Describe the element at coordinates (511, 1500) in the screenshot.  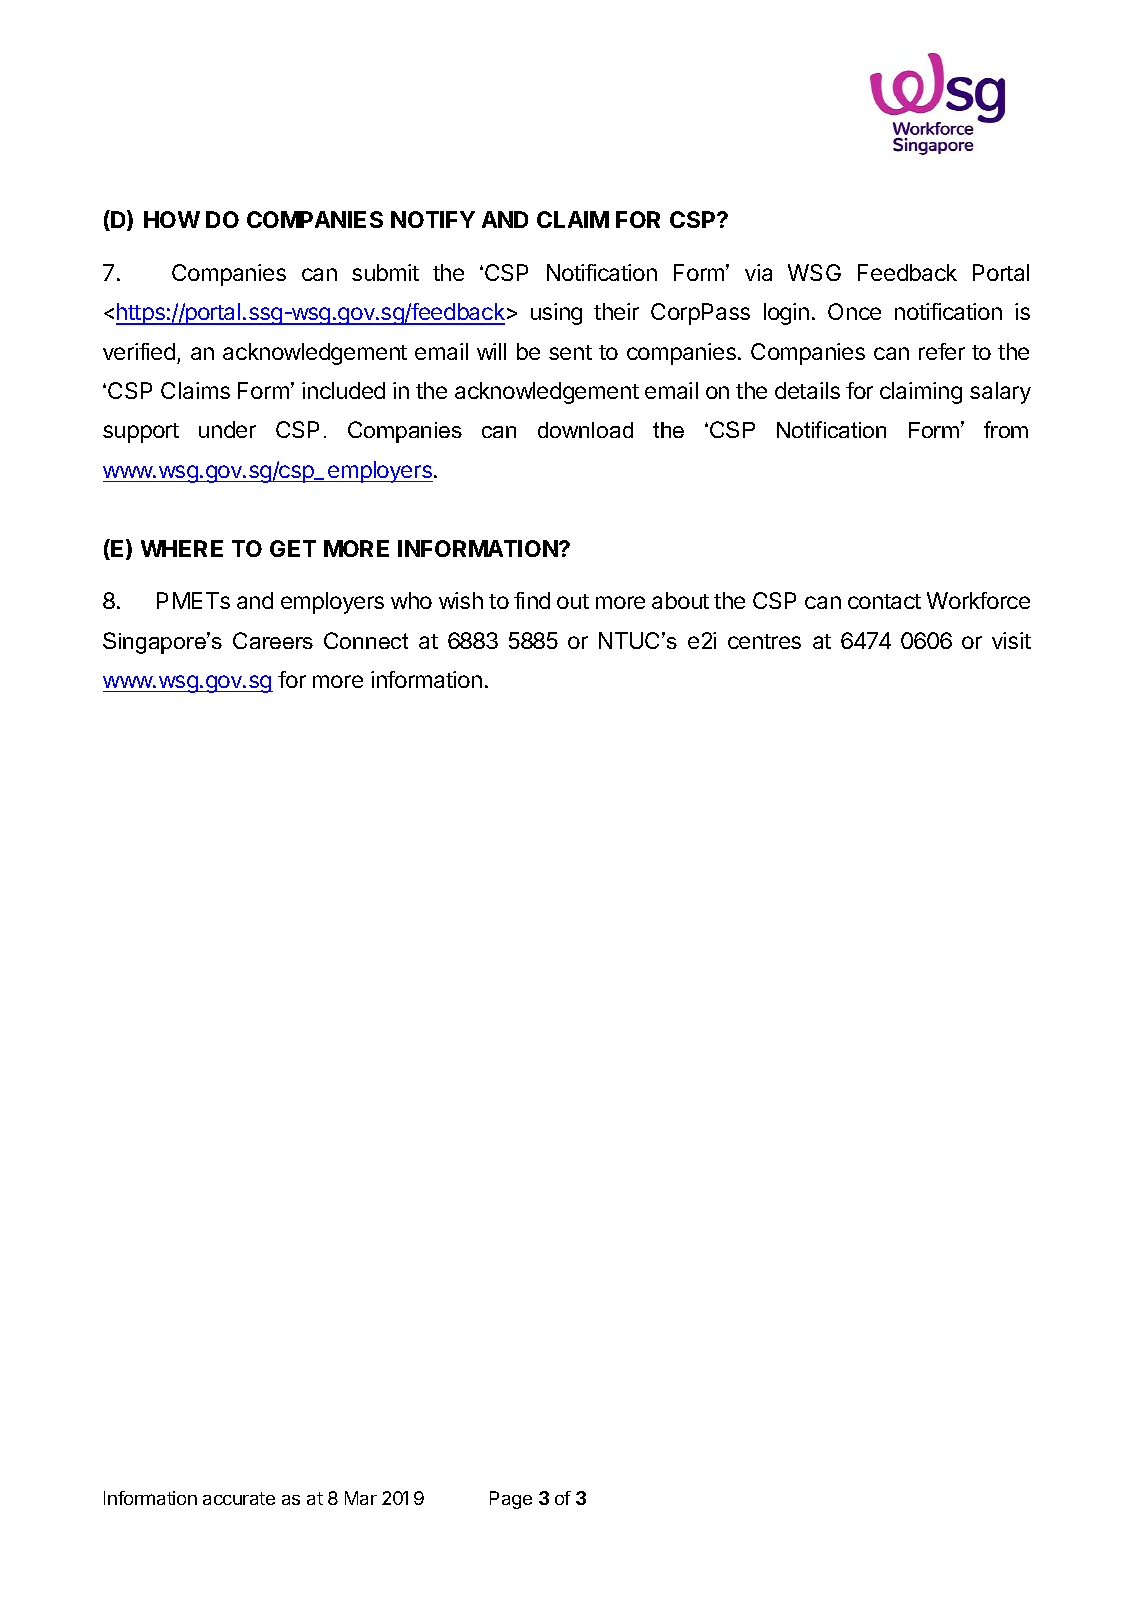
I see `Page` at that location.
